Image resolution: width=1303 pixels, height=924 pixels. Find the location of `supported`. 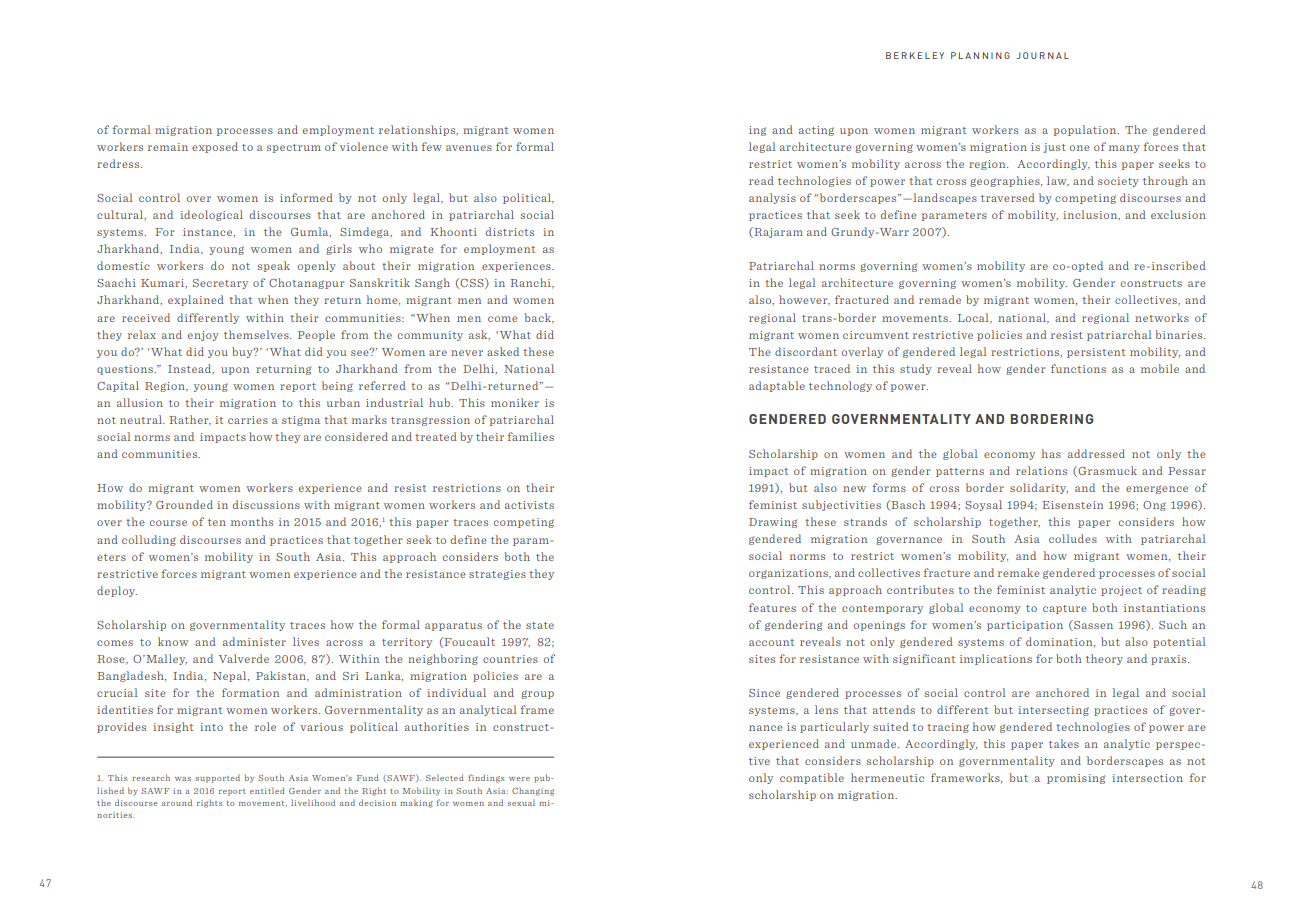

supported is located at coordinates (217, 778).
